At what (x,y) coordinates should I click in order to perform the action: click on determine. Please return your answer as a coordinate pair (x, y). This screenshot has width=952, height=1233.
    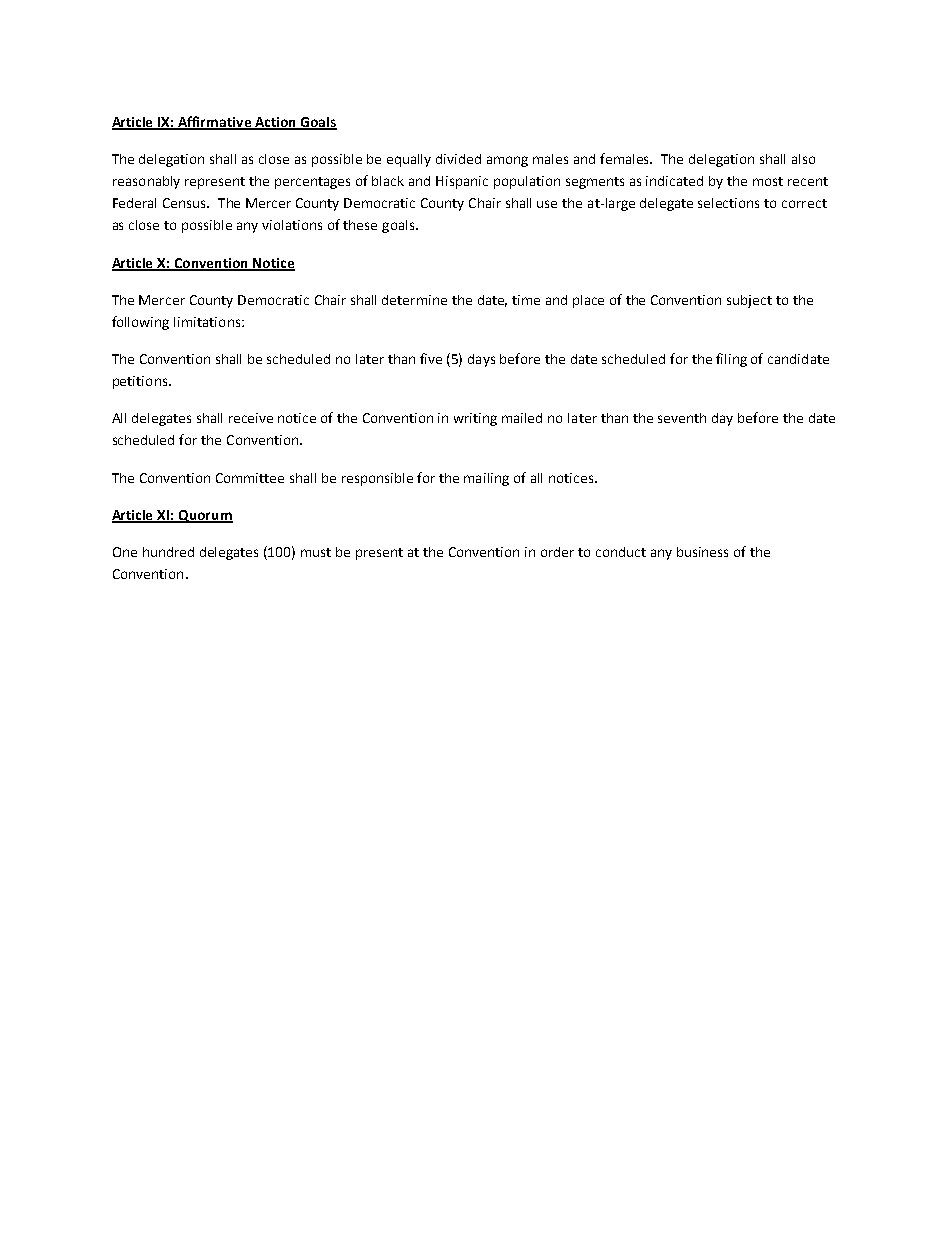
    Looking at the image, I should click on (414, 300).
